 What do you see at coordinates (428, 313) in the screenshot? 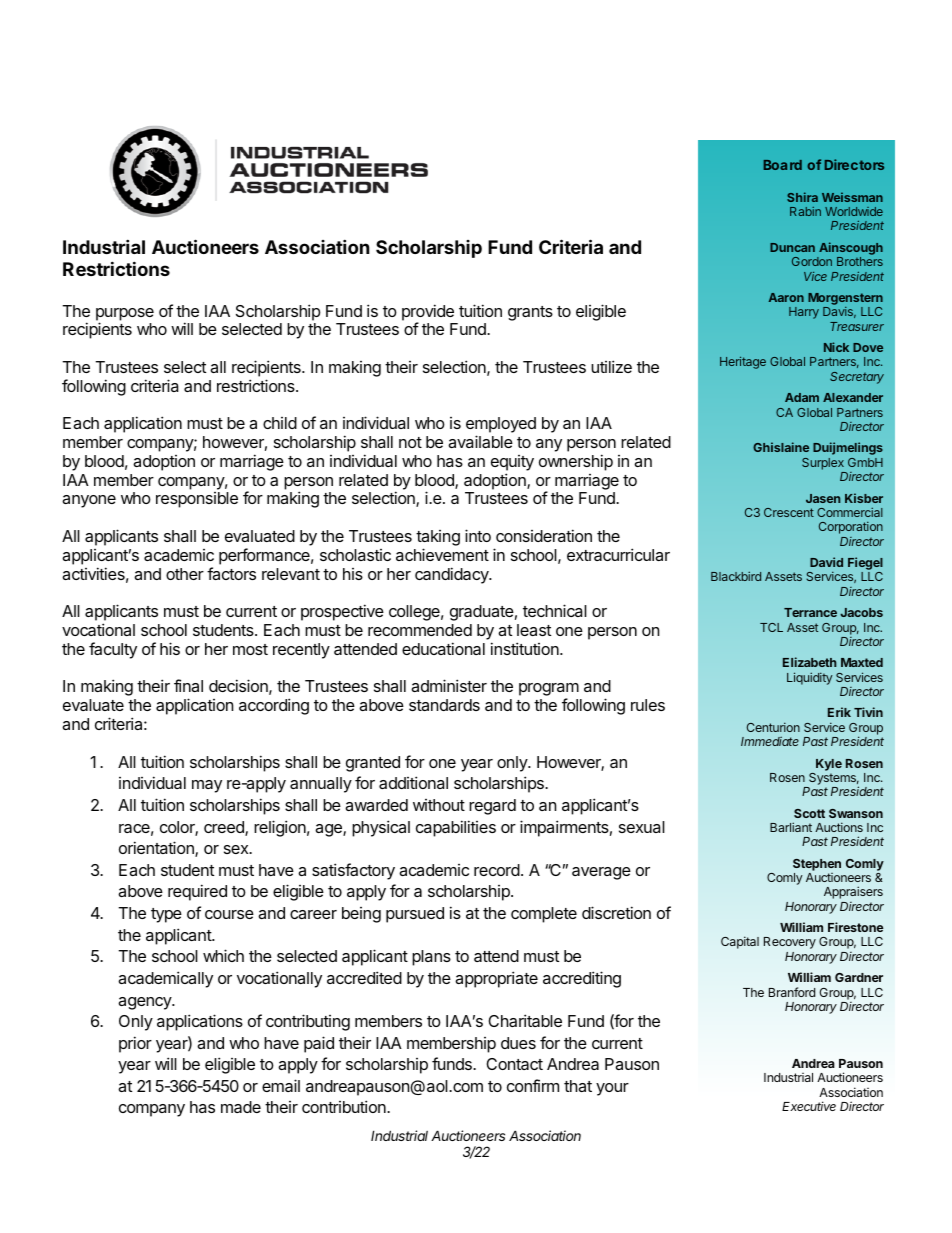
I see `provide` at bounding box center [428, 313].
